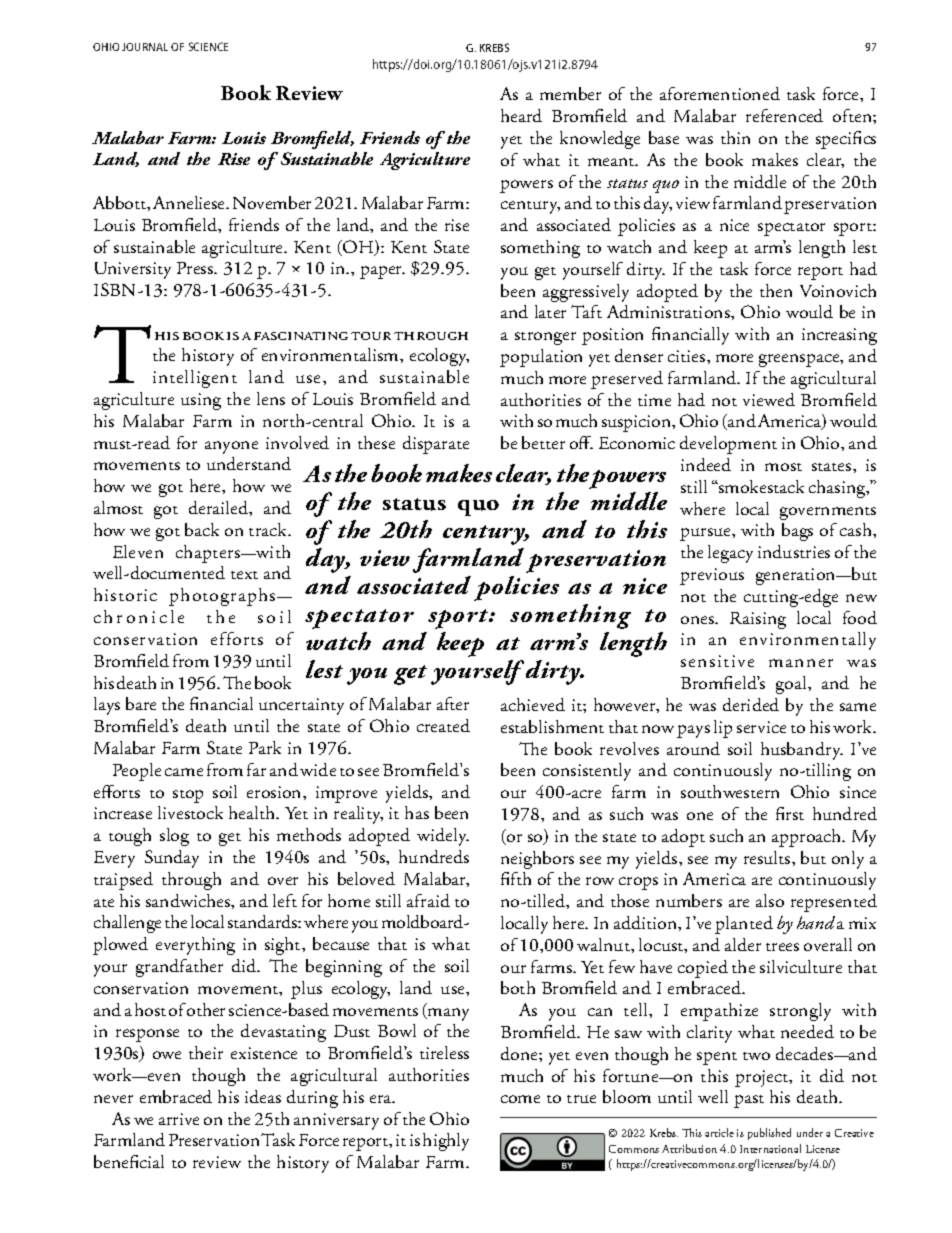 The width and height of the document is (952, 1233). I want to click on development, so click(728, 445).
